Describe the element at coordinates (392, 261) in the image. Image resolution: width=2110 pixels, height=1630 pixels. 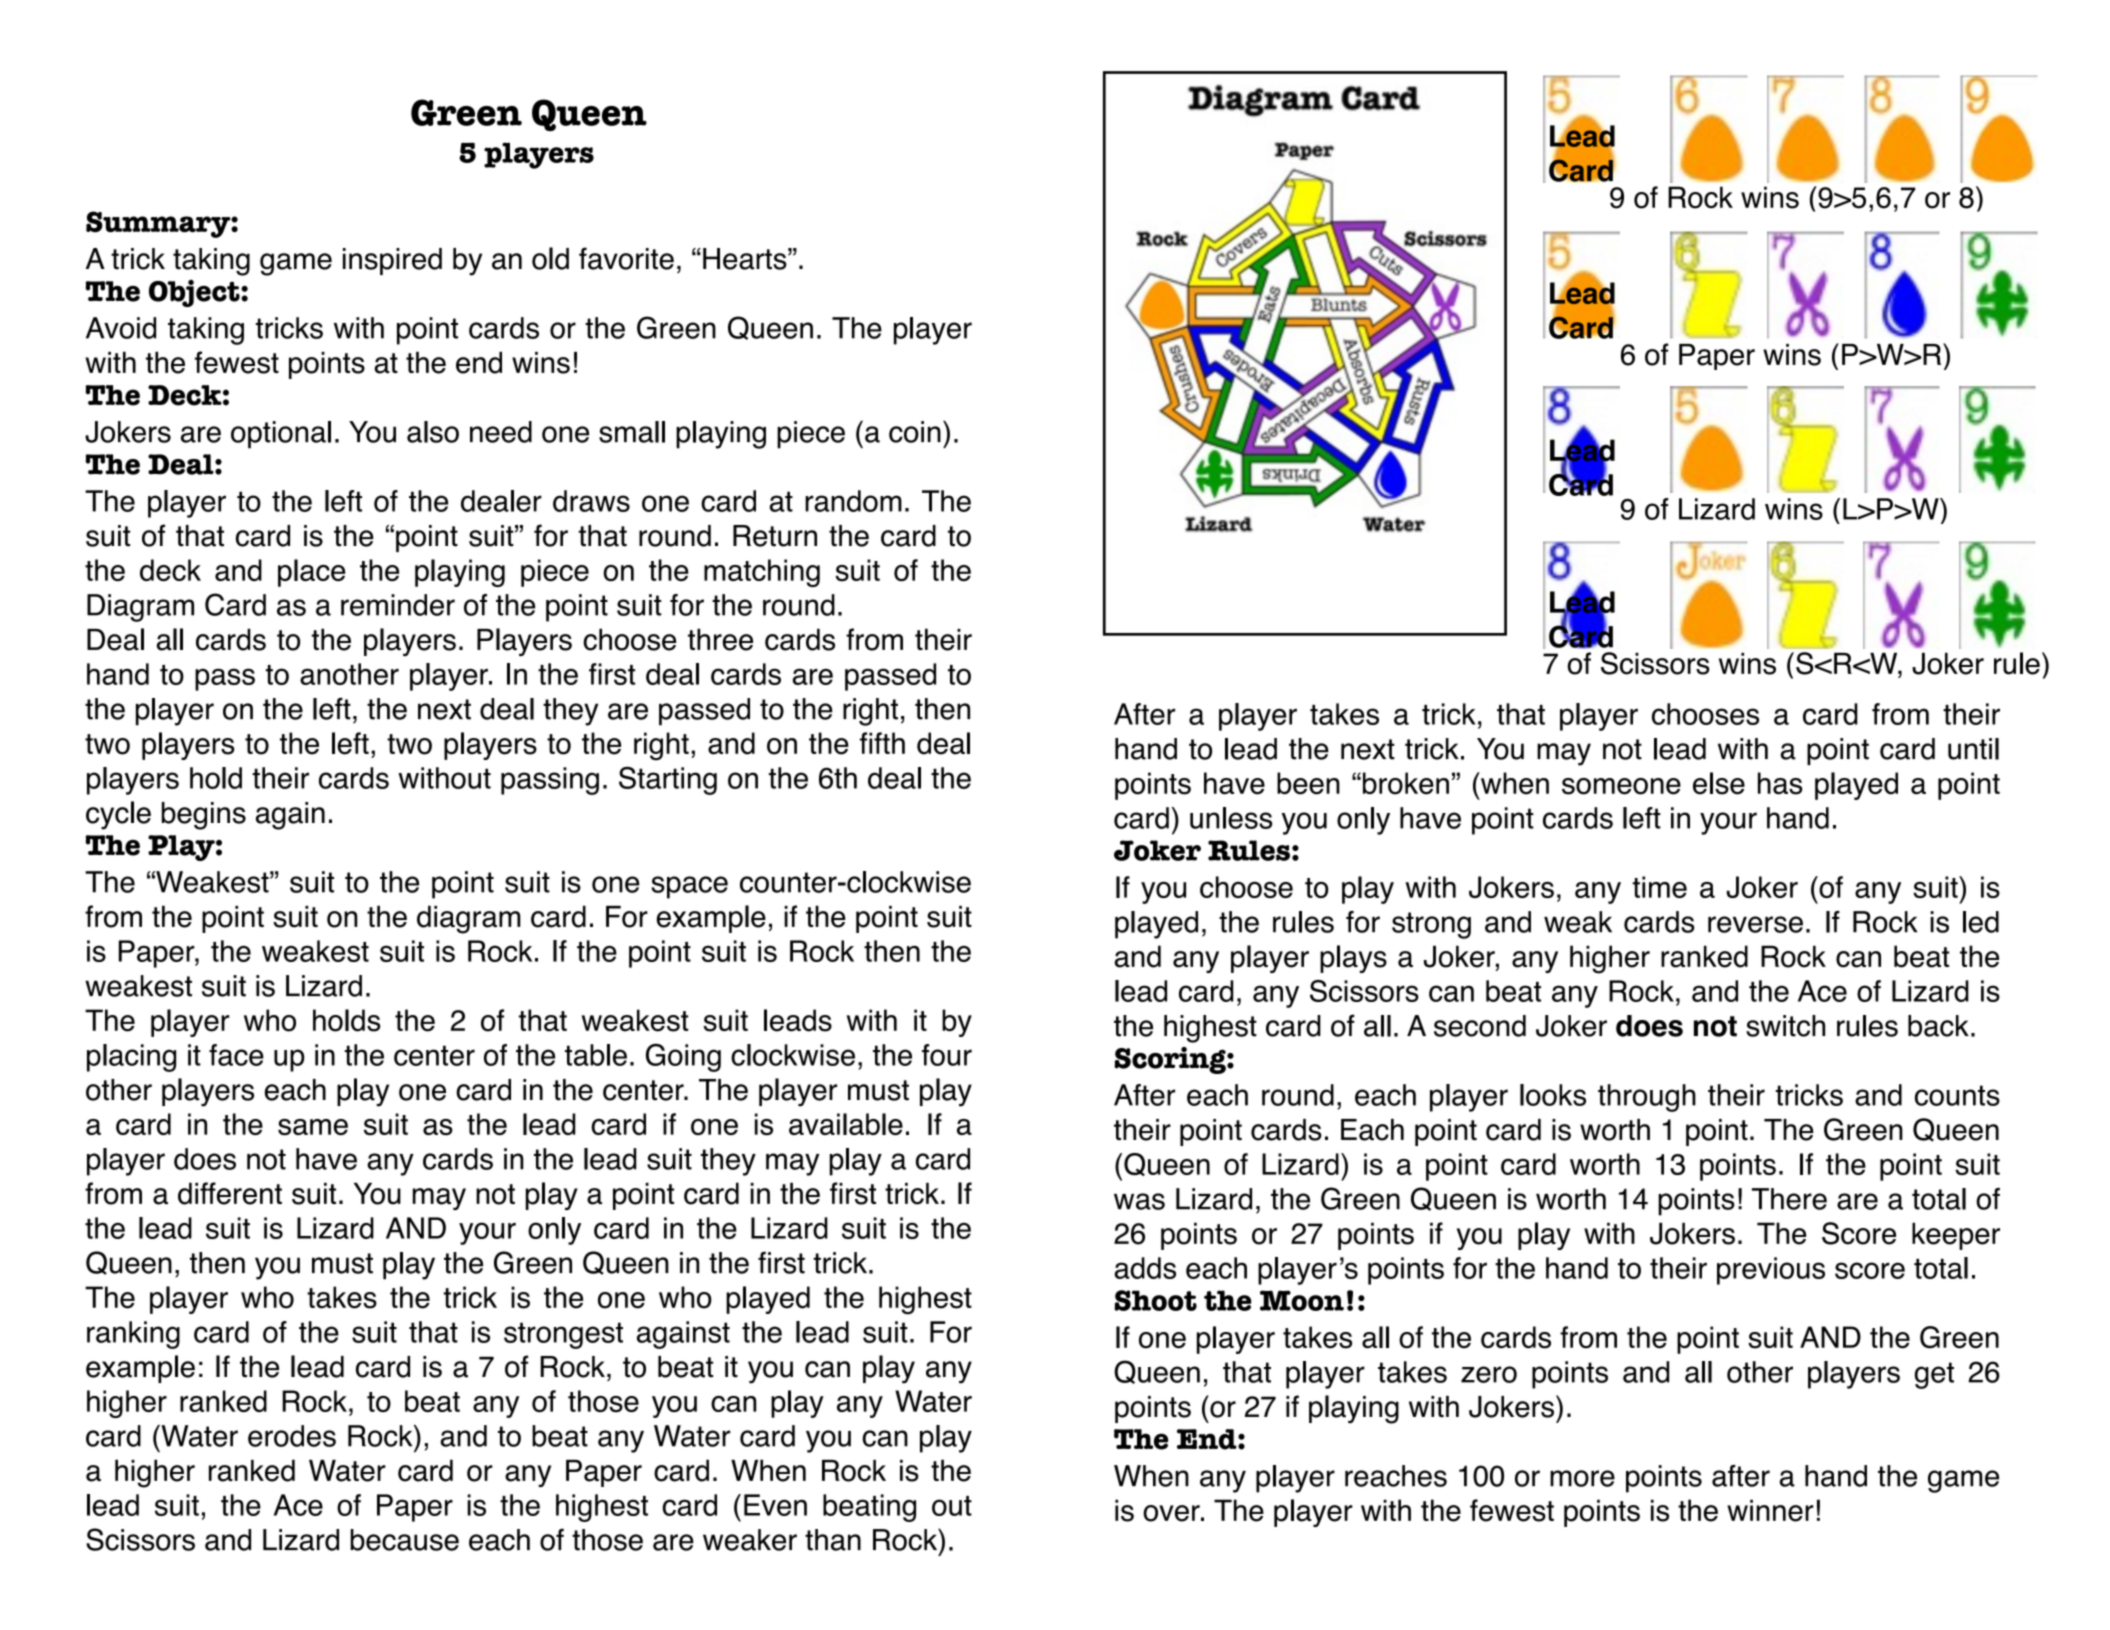
I see `inspired` at that location.
